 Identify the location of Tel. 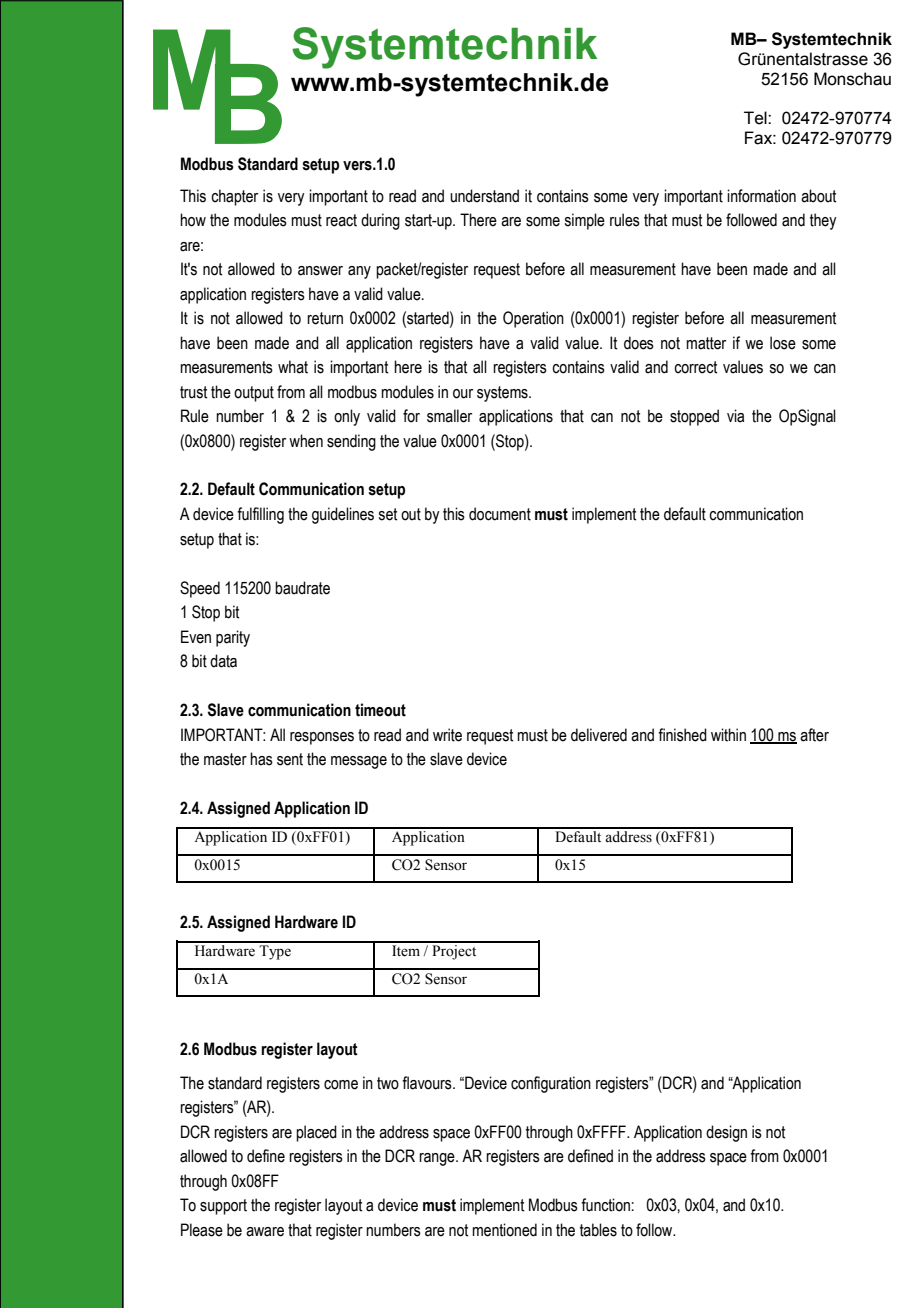
(756, 118).
